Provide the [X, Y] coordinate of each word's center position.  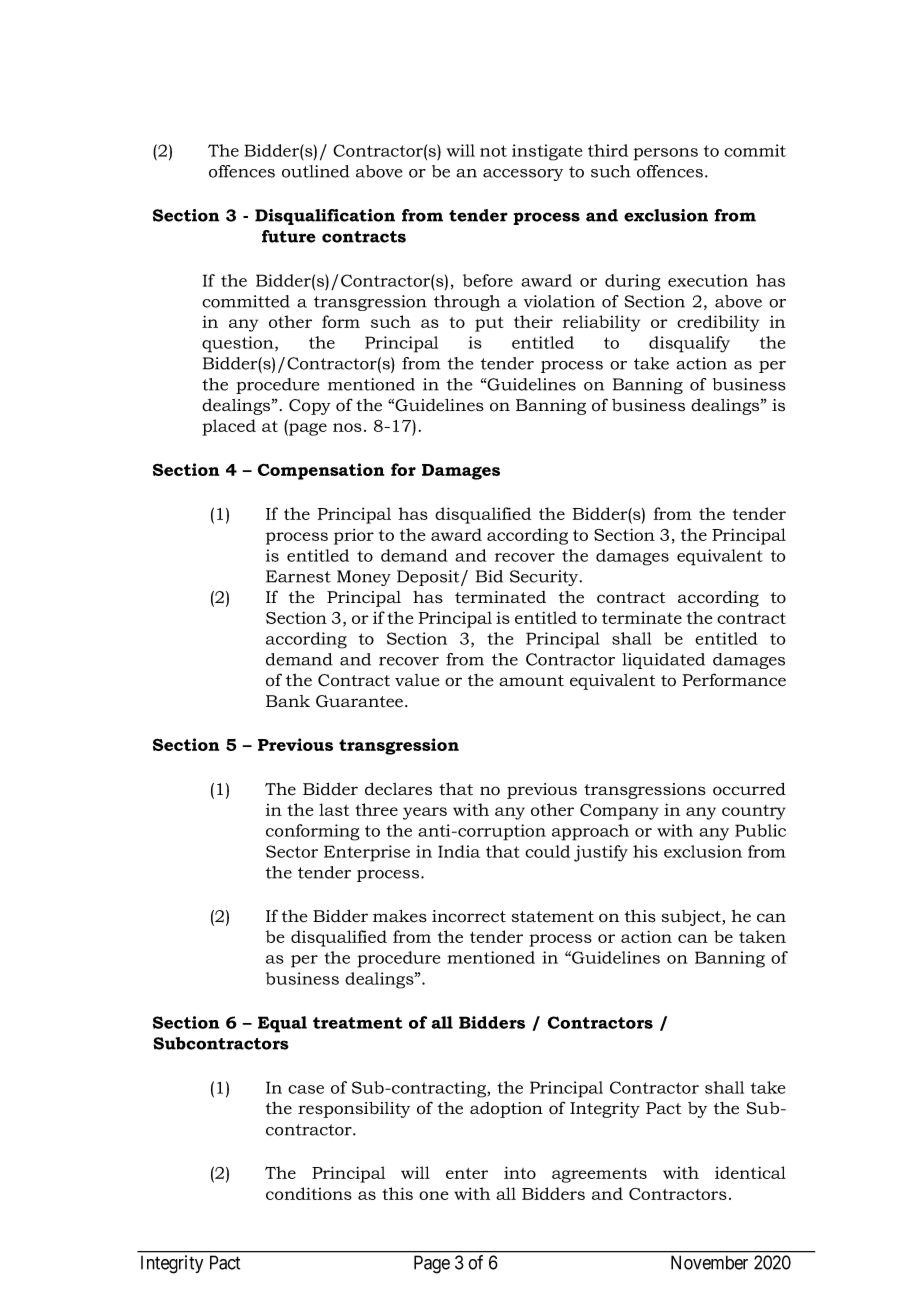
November [709, 1262]
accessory [523, 175]
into [520, 1172]
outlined [316, 171]
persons [665, 154]
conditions [309, 1193]
